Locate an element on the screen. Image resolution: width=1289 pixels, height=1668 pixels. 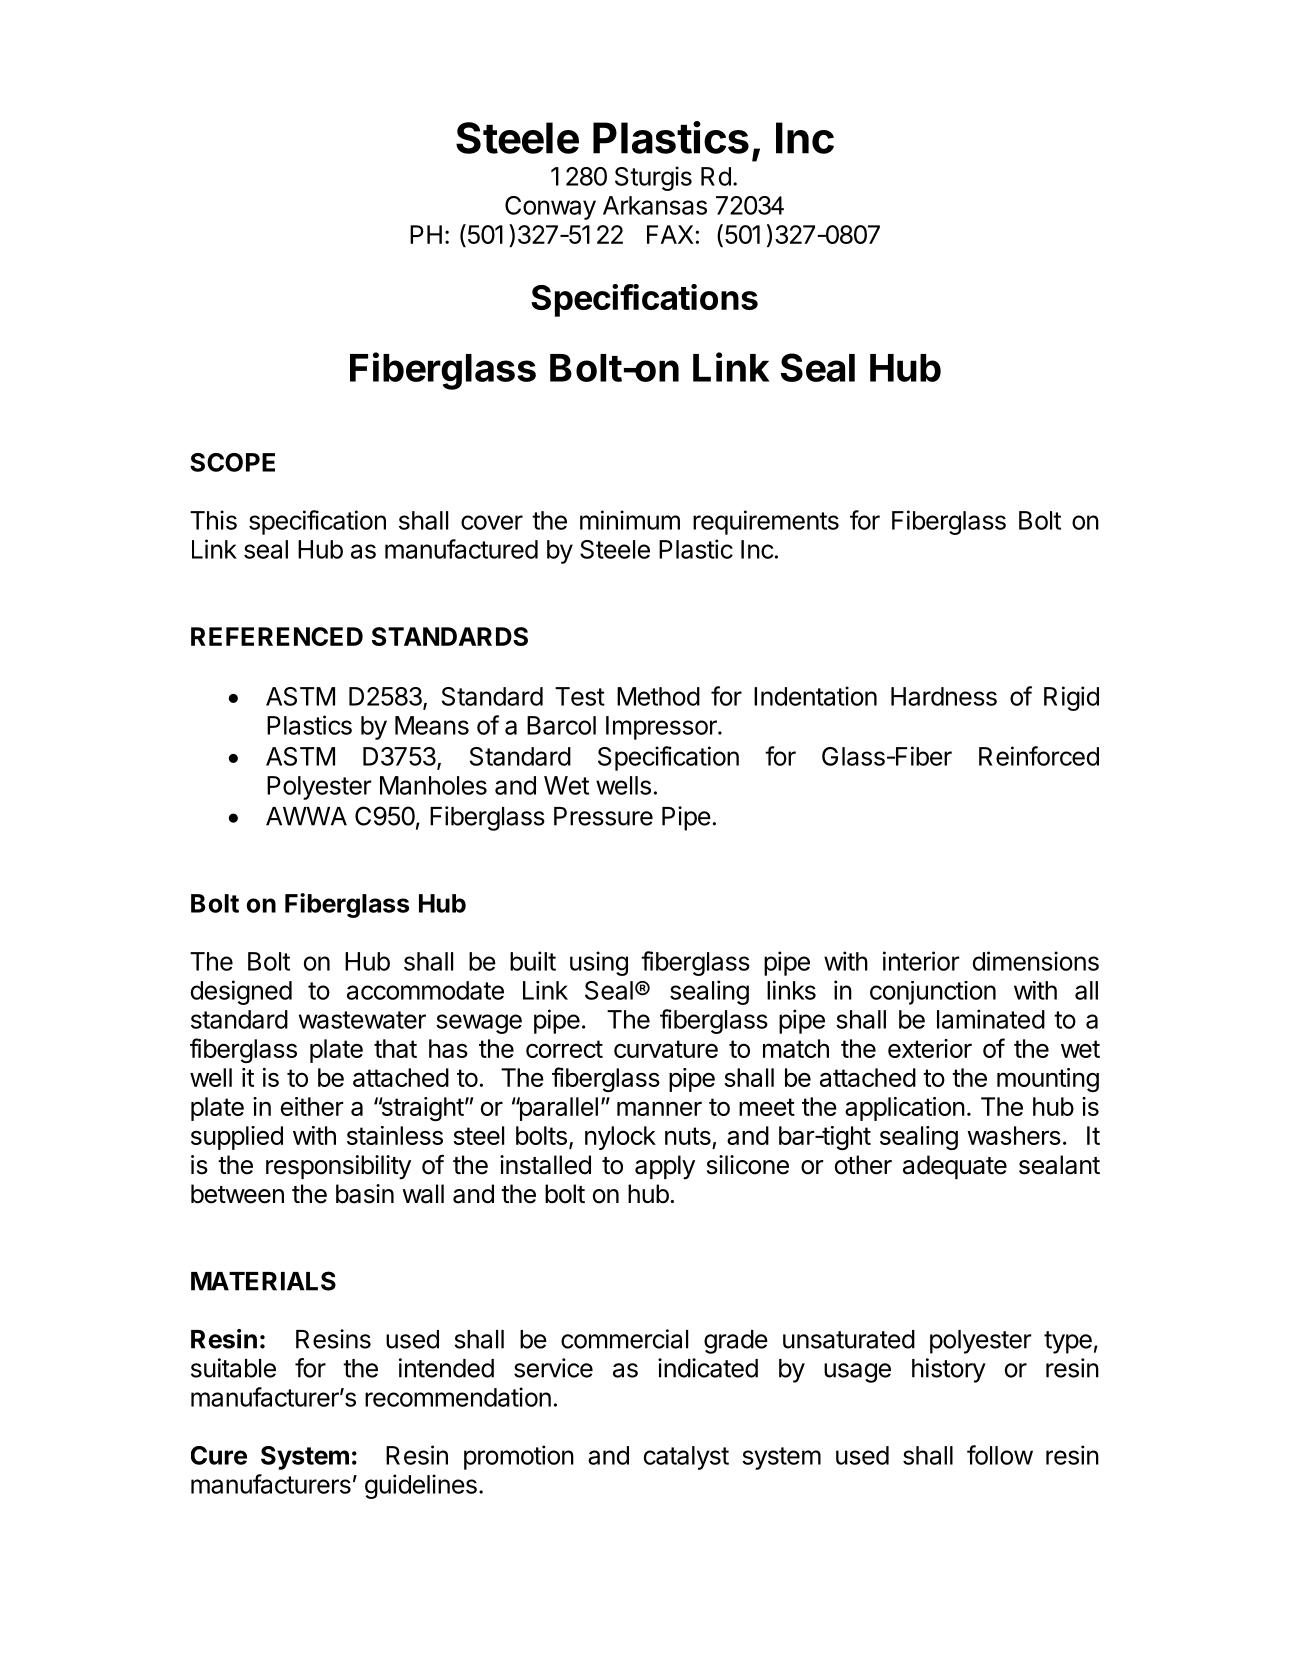
Arkansas is located at coordinates (655, 205).
